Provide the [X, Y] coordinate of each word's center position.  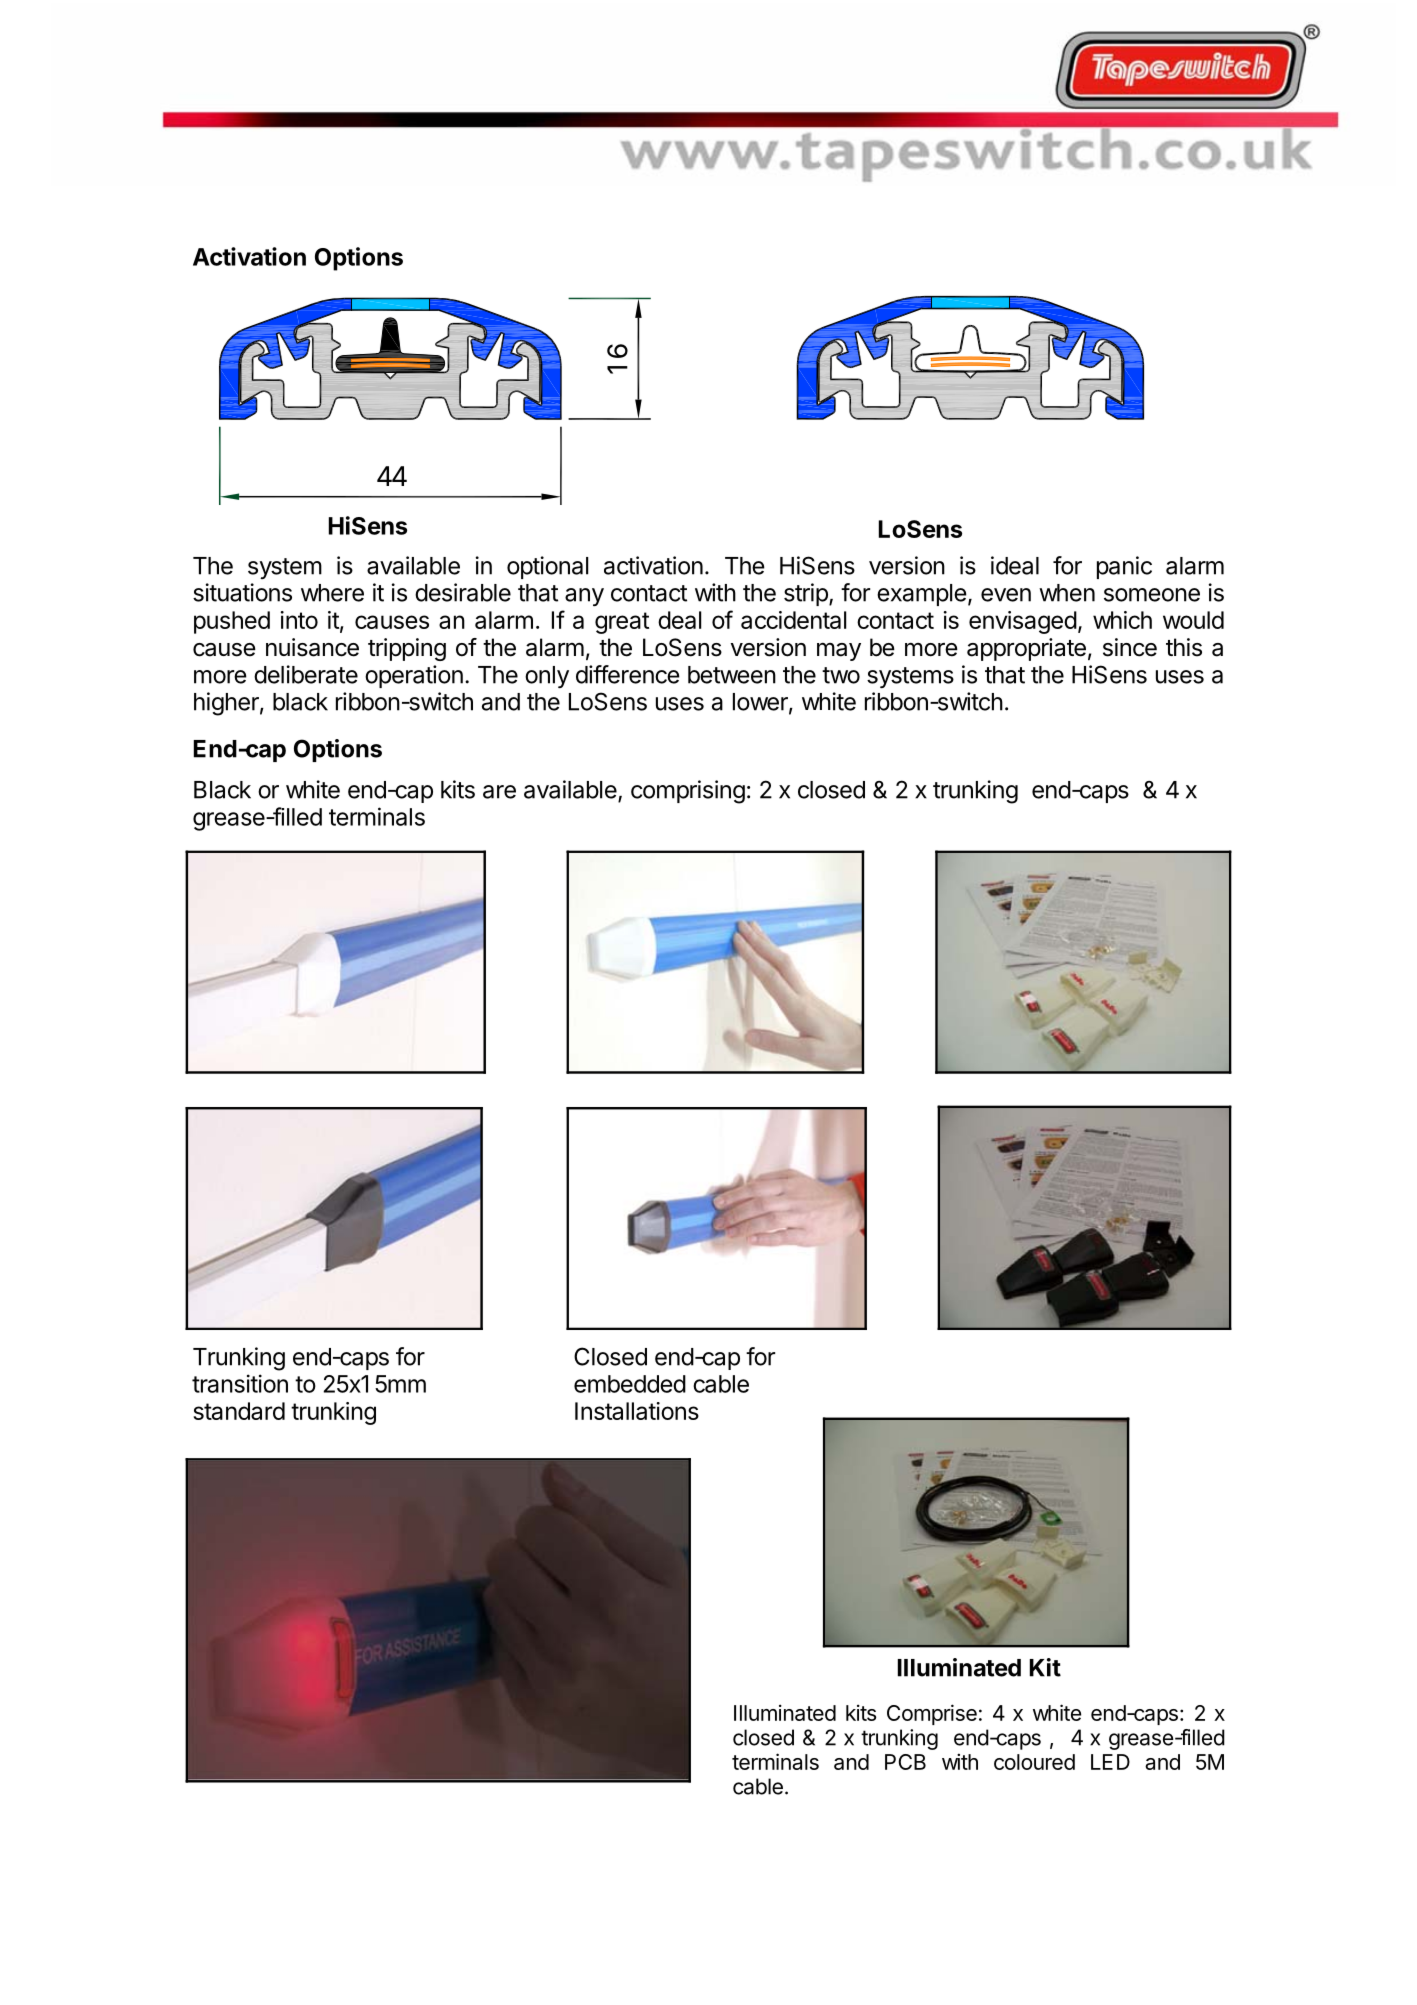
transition [240, 1383]
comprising [688, 792]
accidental [793, 620]
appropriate [1026, 649]
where [332, 593]
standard [239, 1411]
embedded [630, 1384]
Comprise [932, 1714]
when [1067, 593]
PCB [905, 1762]
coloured [1034, 1762]
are [499, 792]
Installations [637, 1411]
